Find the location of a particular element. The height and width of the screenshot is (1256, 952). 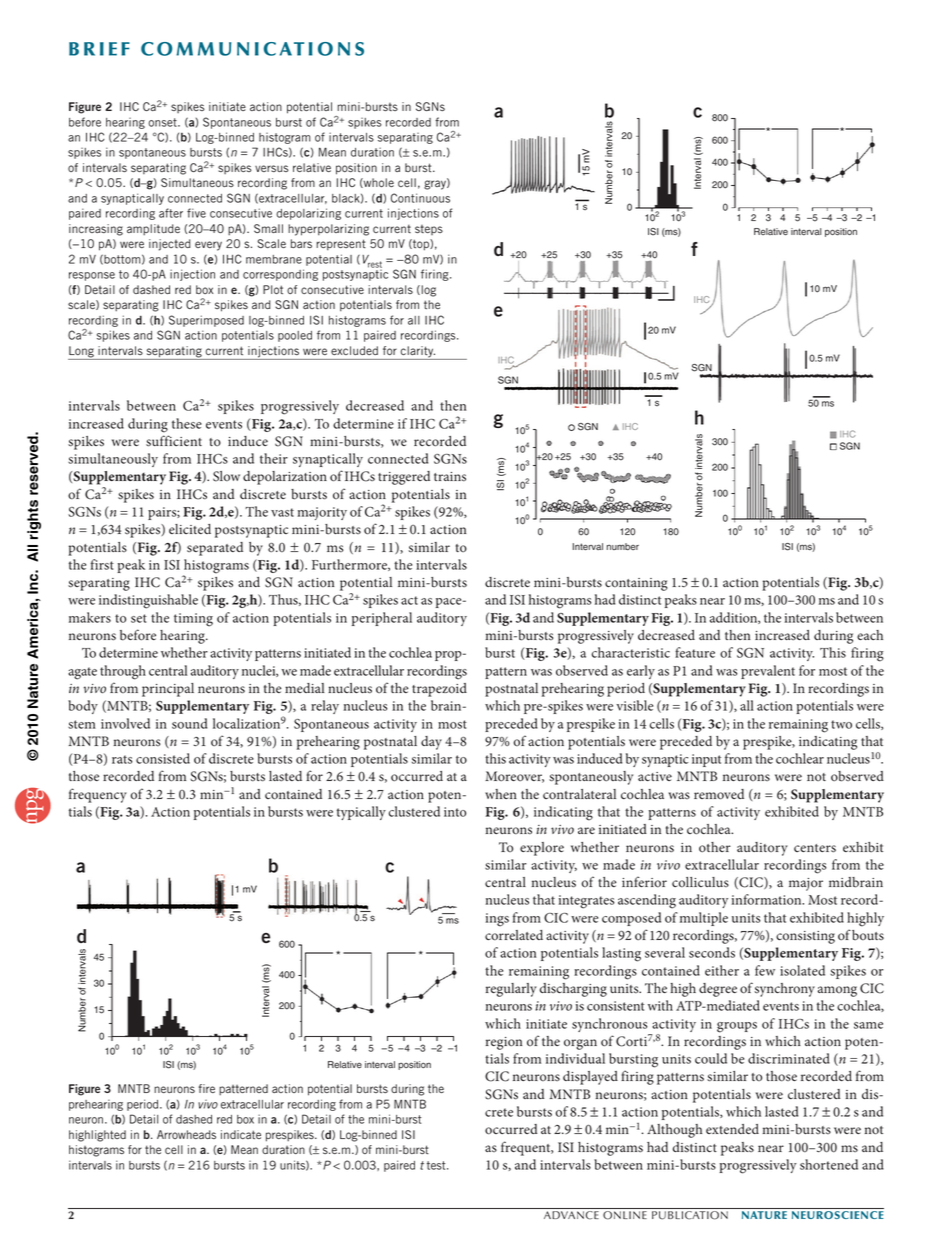

indistinguishable is located at coordinates (148, 601).
